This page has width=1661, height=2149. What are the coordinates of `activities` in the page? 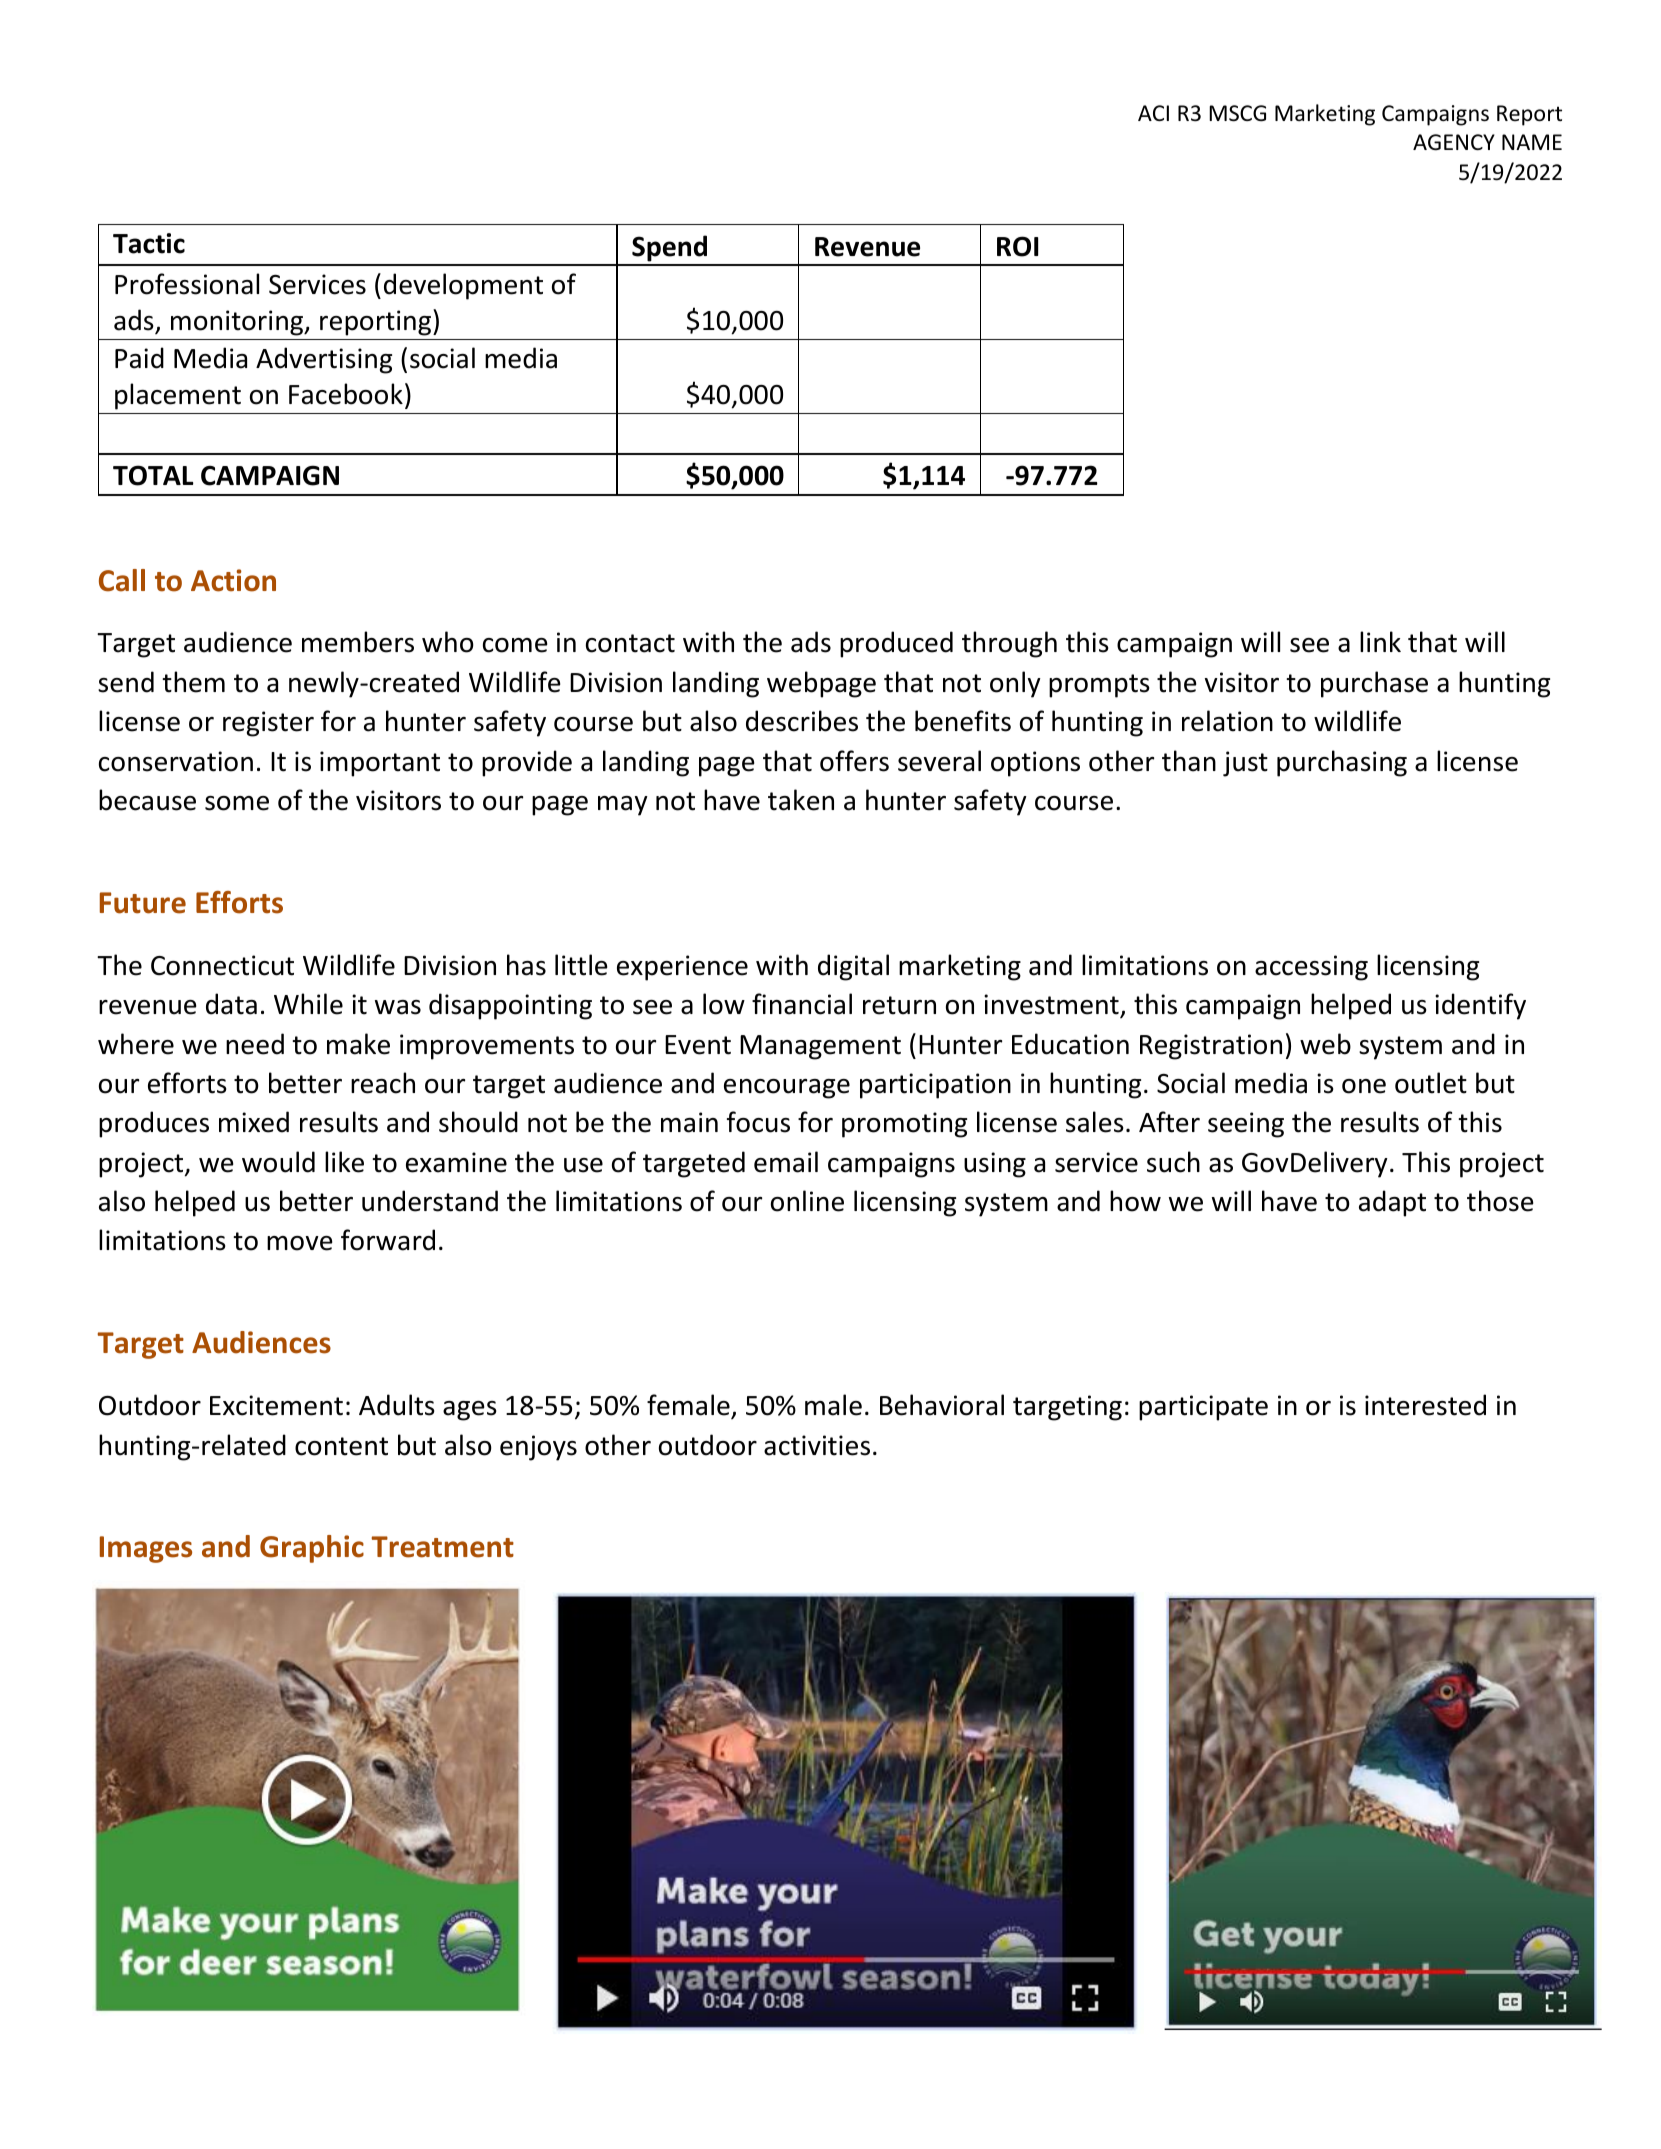 It's located at (817, 1445).
